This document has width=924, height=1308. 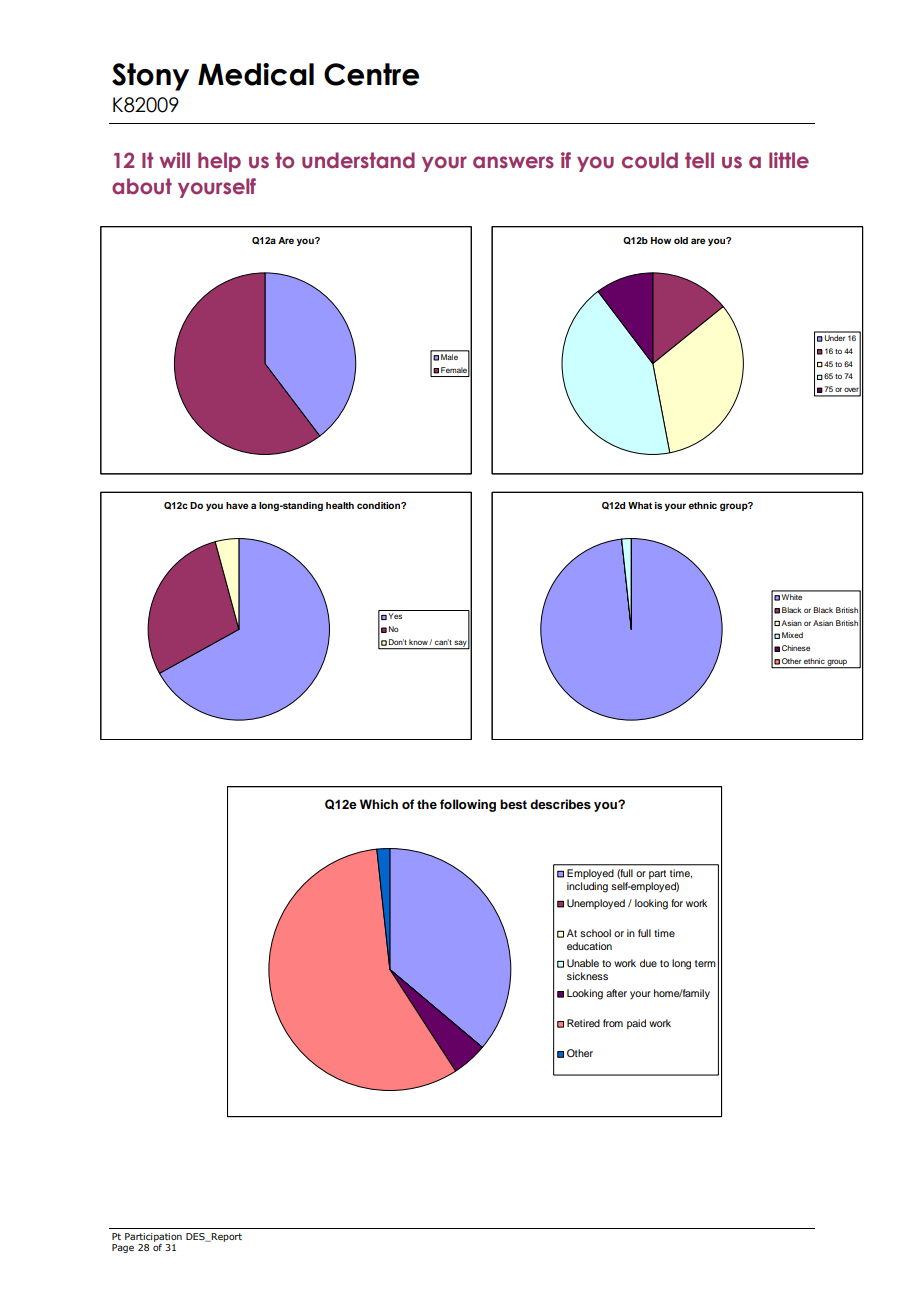 I want to click on Retired, so click(x=583, y=1023).
